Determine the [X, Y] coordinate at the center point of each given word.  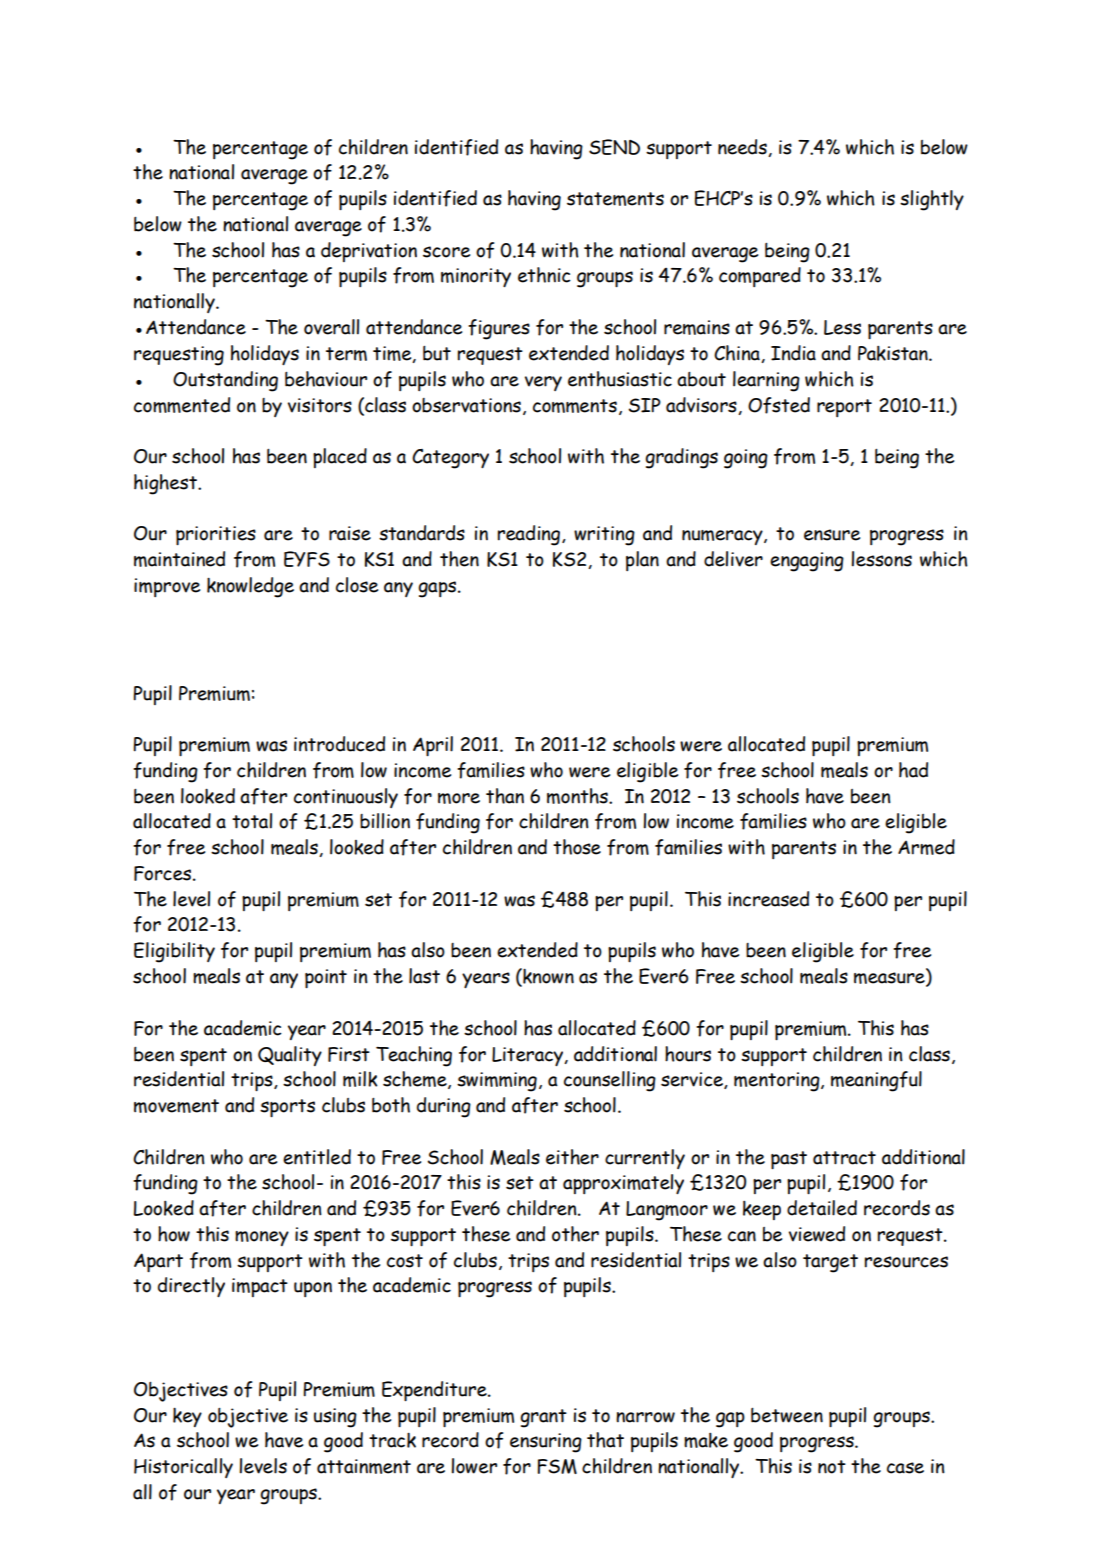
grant [543, 1418]
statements [615, 199]
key [187, 1417]
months [578, 796]
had [913, 770]
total [252, 821]
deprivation [369, 252]
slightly [932, 200]
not [832, 1467]
